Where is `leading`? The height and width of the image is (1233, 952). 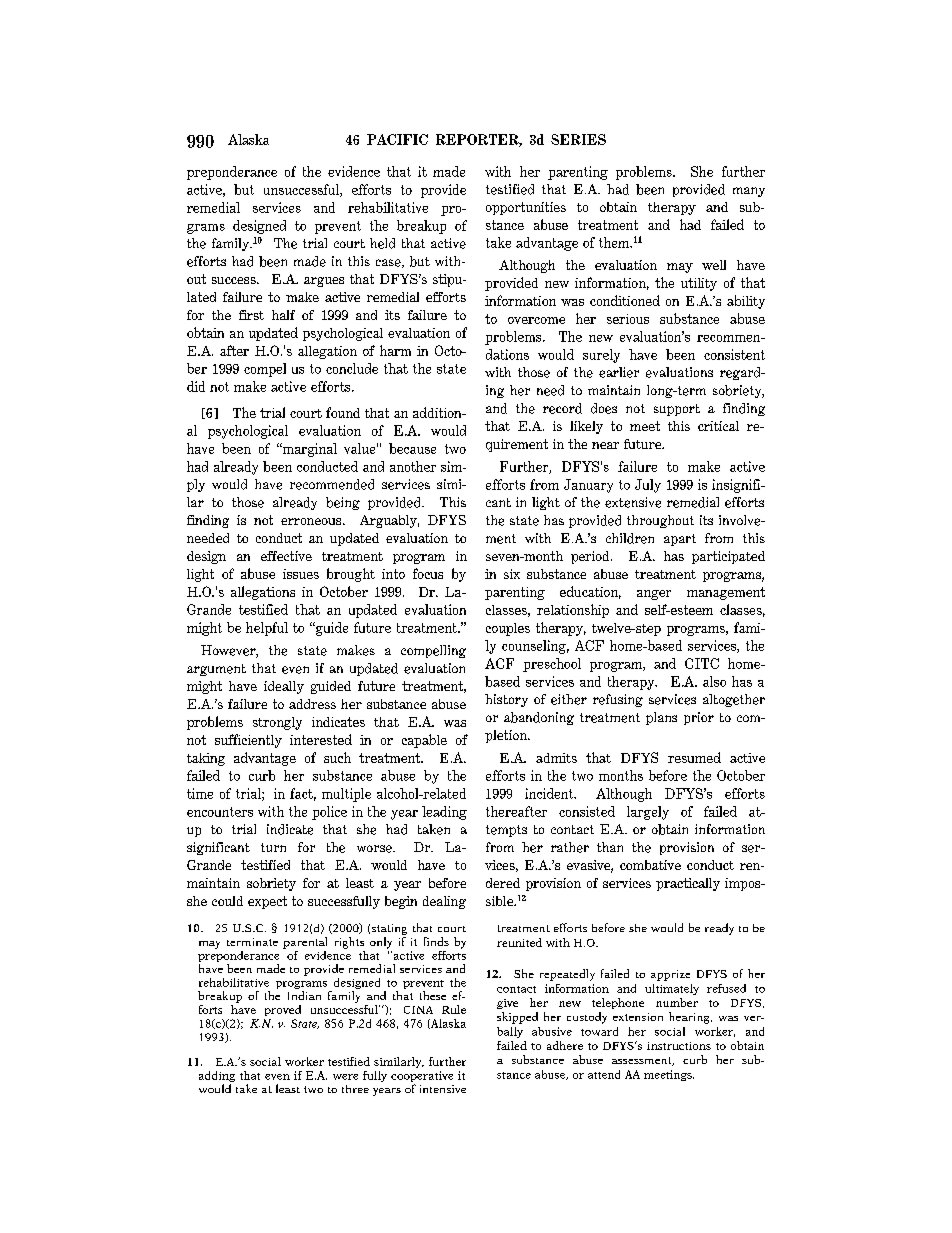 leading is located at coordinates (444, 813).
